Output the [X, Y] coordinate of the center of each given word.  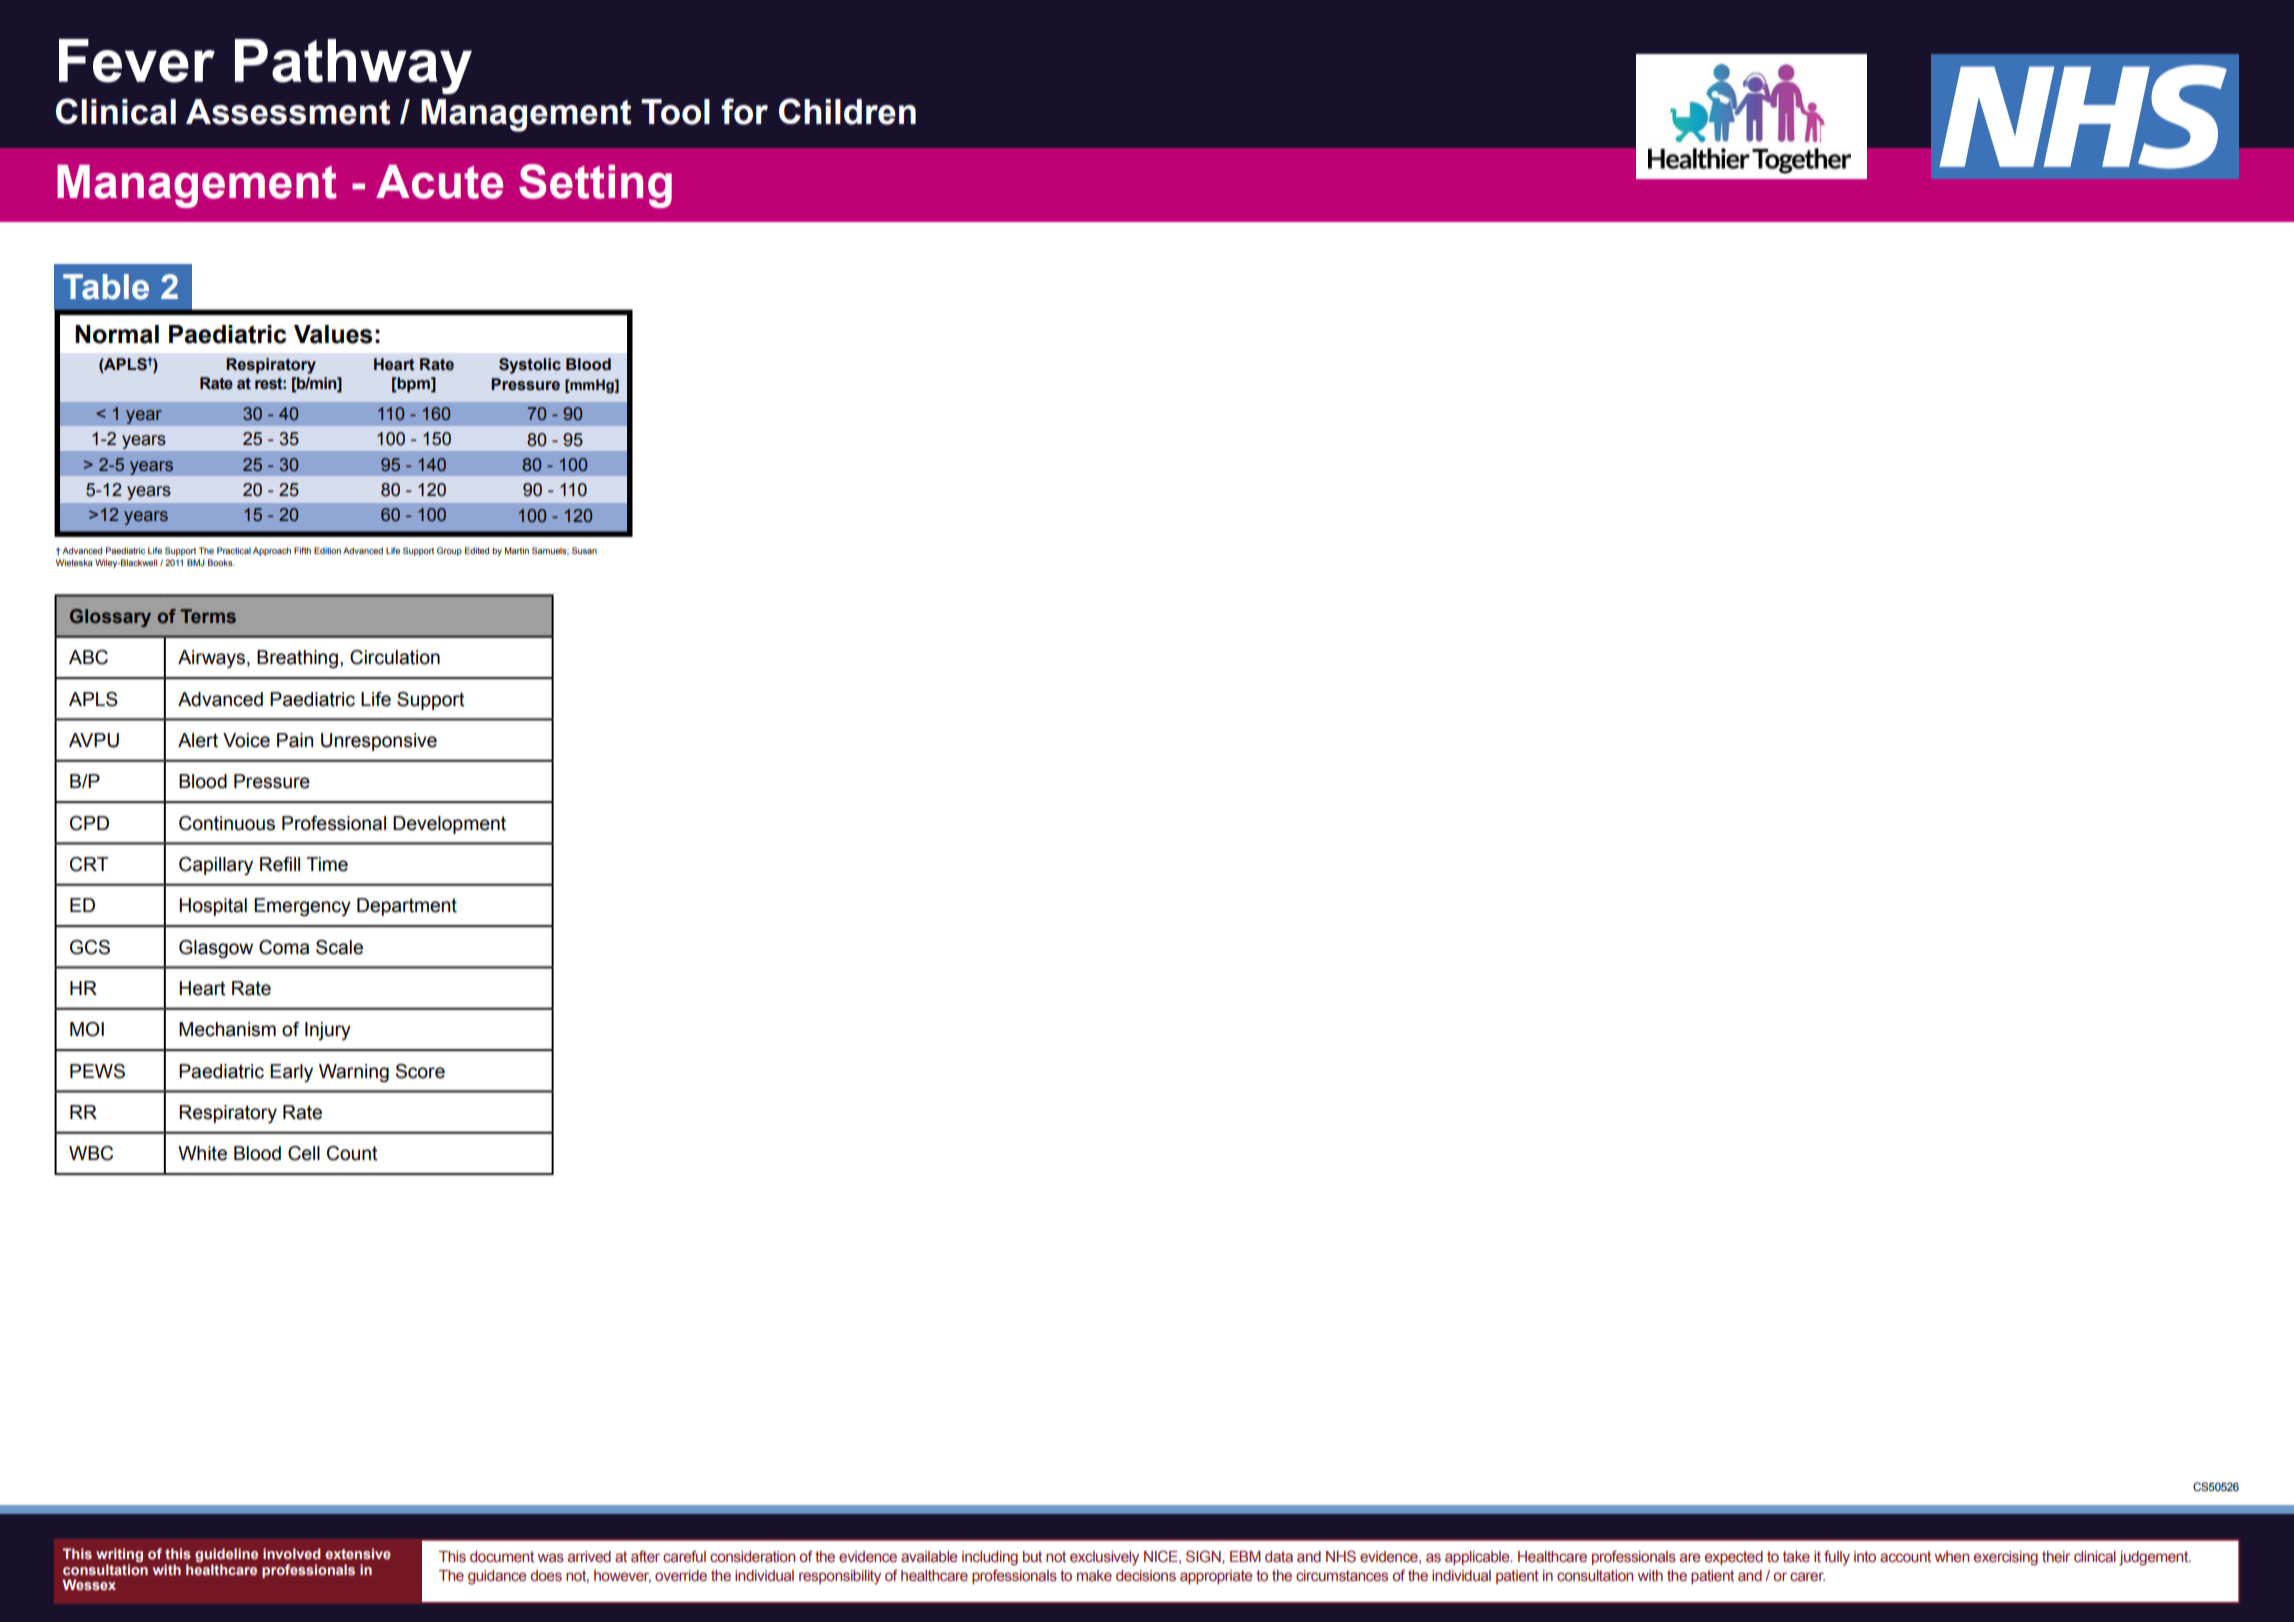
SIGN [1204, 1556]
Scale [339, 947]
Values [333, 334]
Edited [477, 550]
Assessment [288, 112]
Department [407, 907]
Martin [517, 550]
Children [847, 111]
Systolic [530, 366]
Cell [304, 1153]
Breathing [297, 659]
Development [449, 825]
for [744, 111]
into [1865, 1556]
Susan [584, 550]
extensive [358, 1553]
